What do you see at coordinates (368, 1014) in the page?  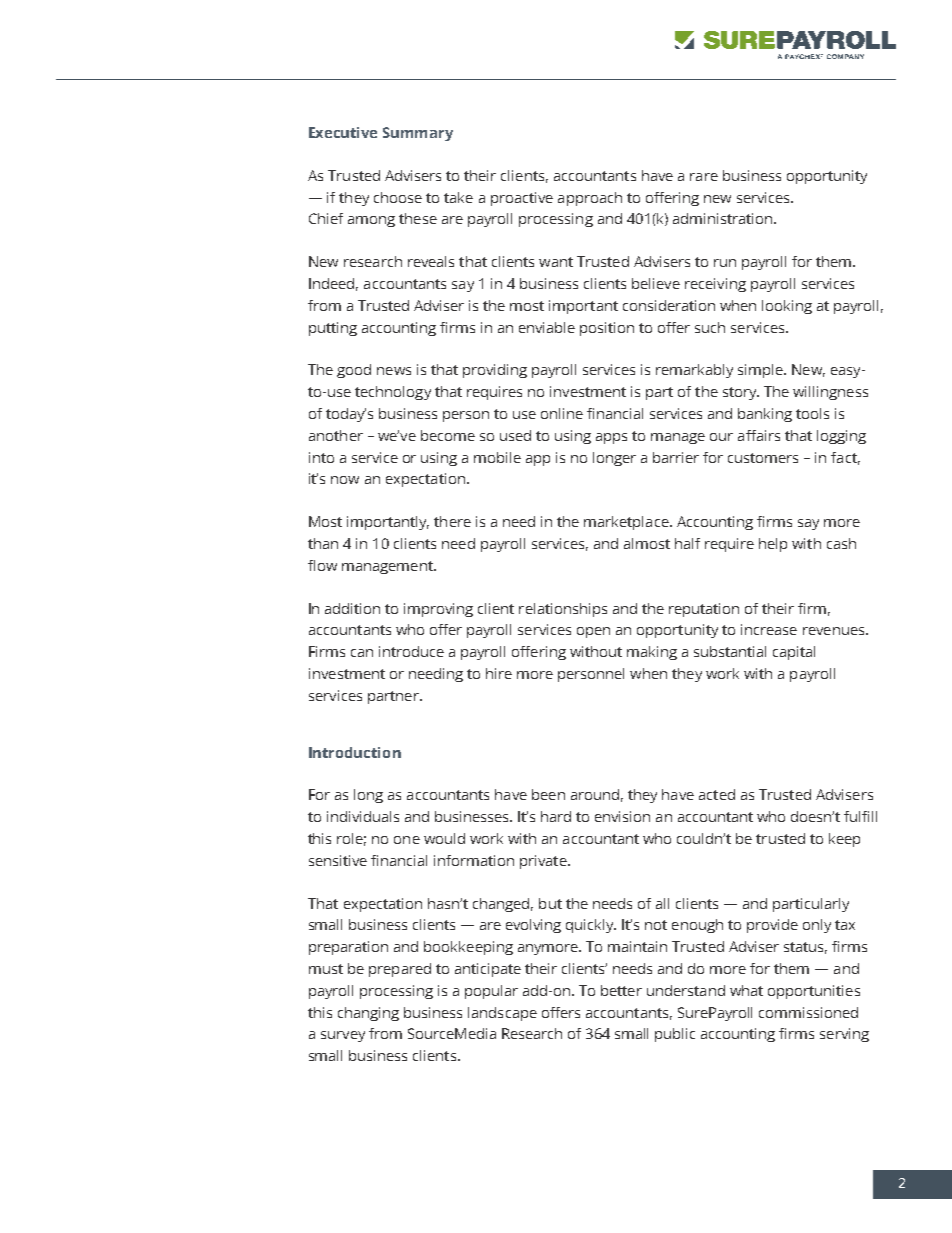 I see `changing` at bounding box center [368, 1014].
